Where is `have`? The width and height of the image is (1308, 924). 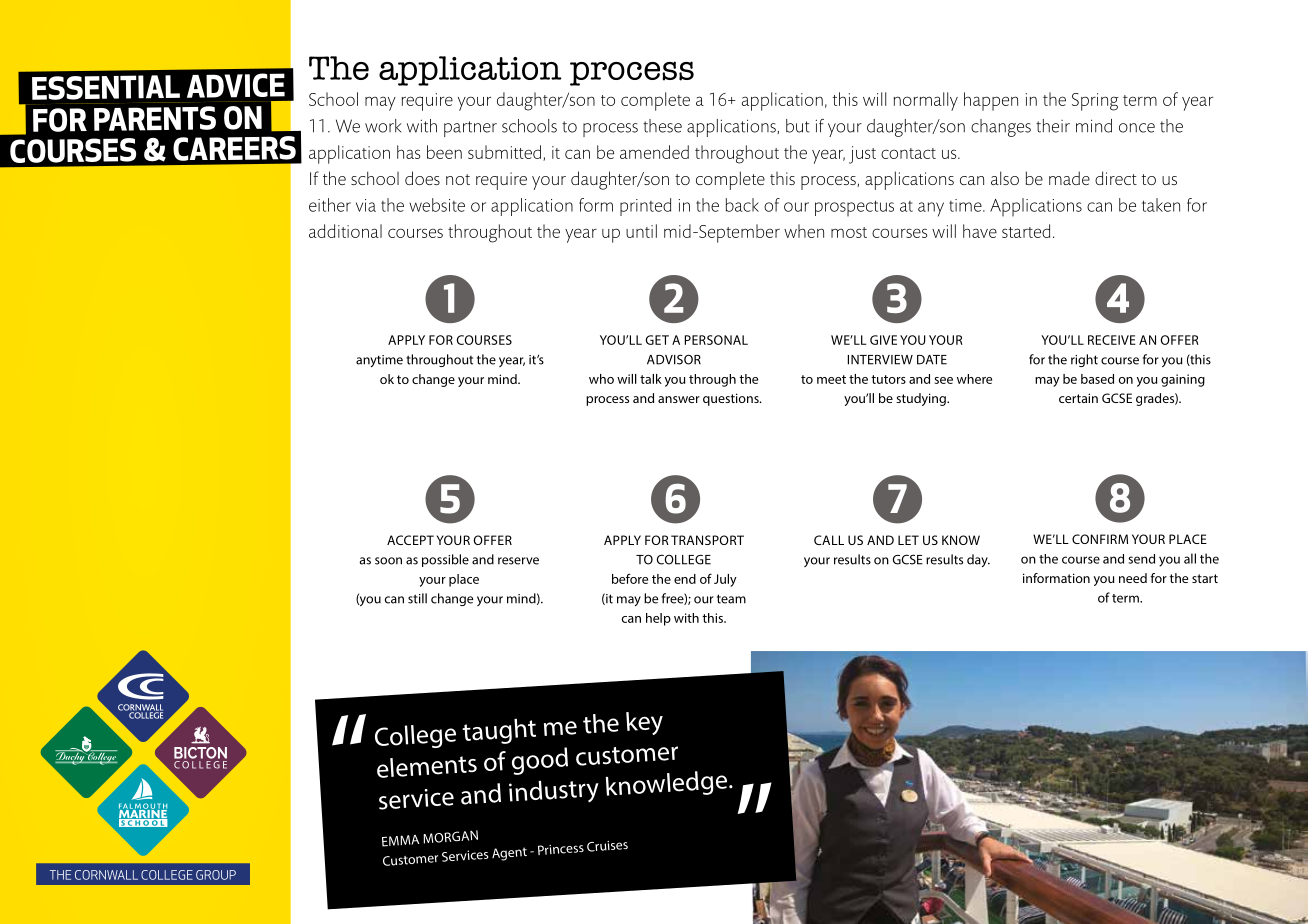 have is located at coordinates (980, 231).
